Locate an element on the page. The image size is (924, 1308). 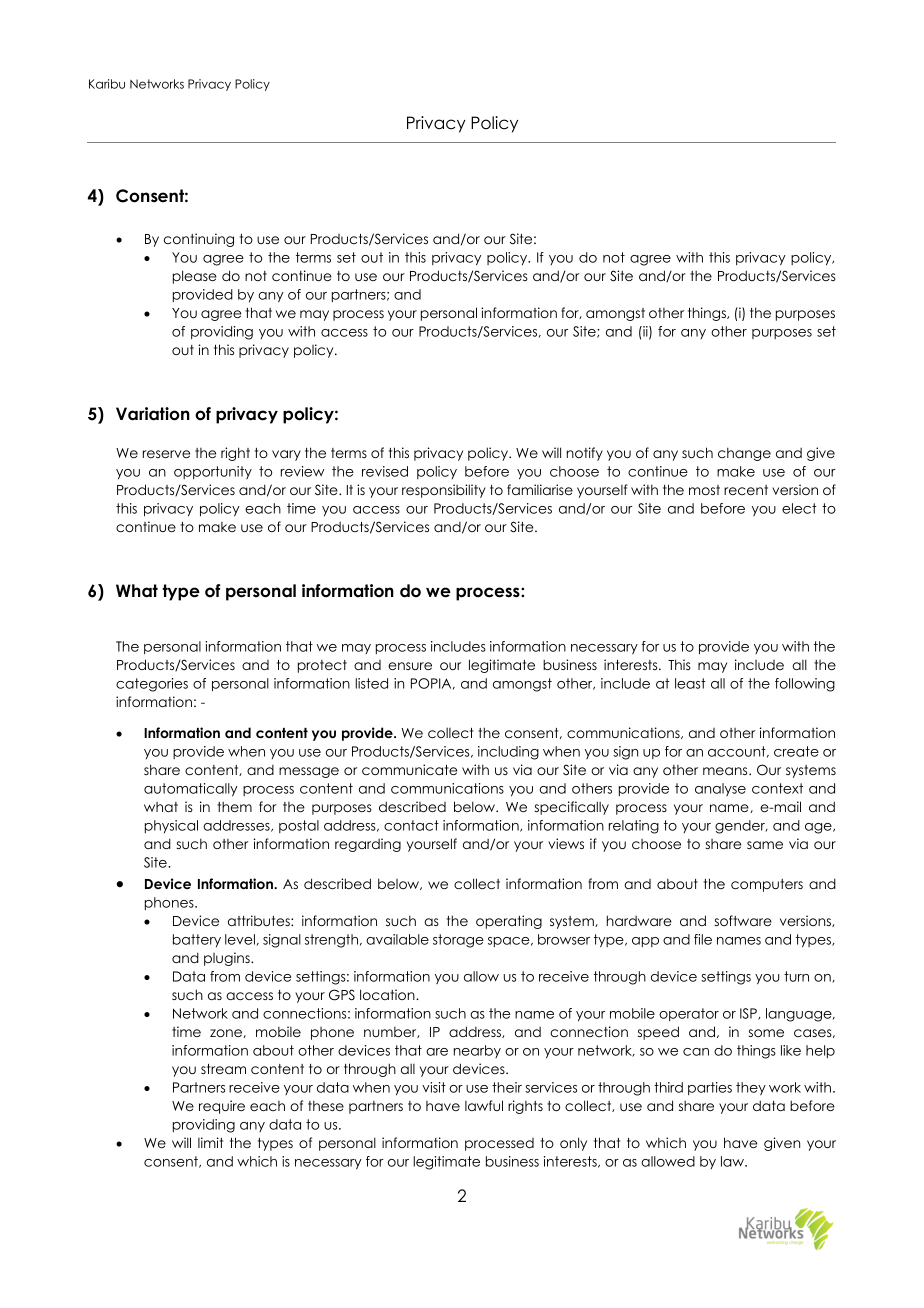
continuing is located at coordinates (199, 240).
